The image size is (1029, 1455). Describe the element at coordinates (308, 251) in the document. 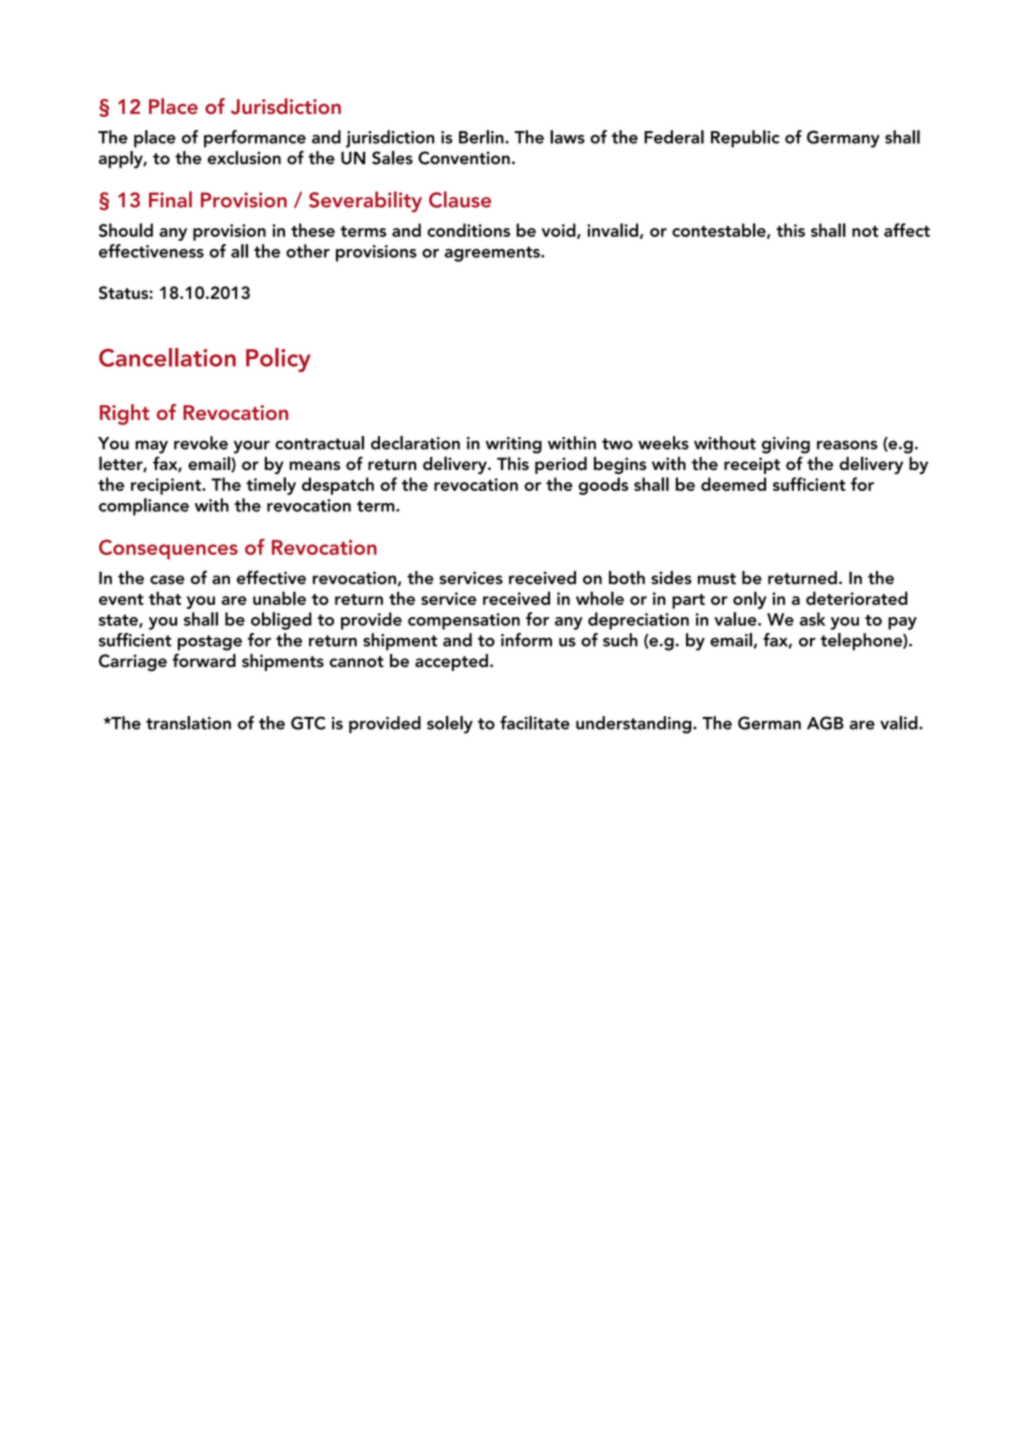

I see `other` at that location.
